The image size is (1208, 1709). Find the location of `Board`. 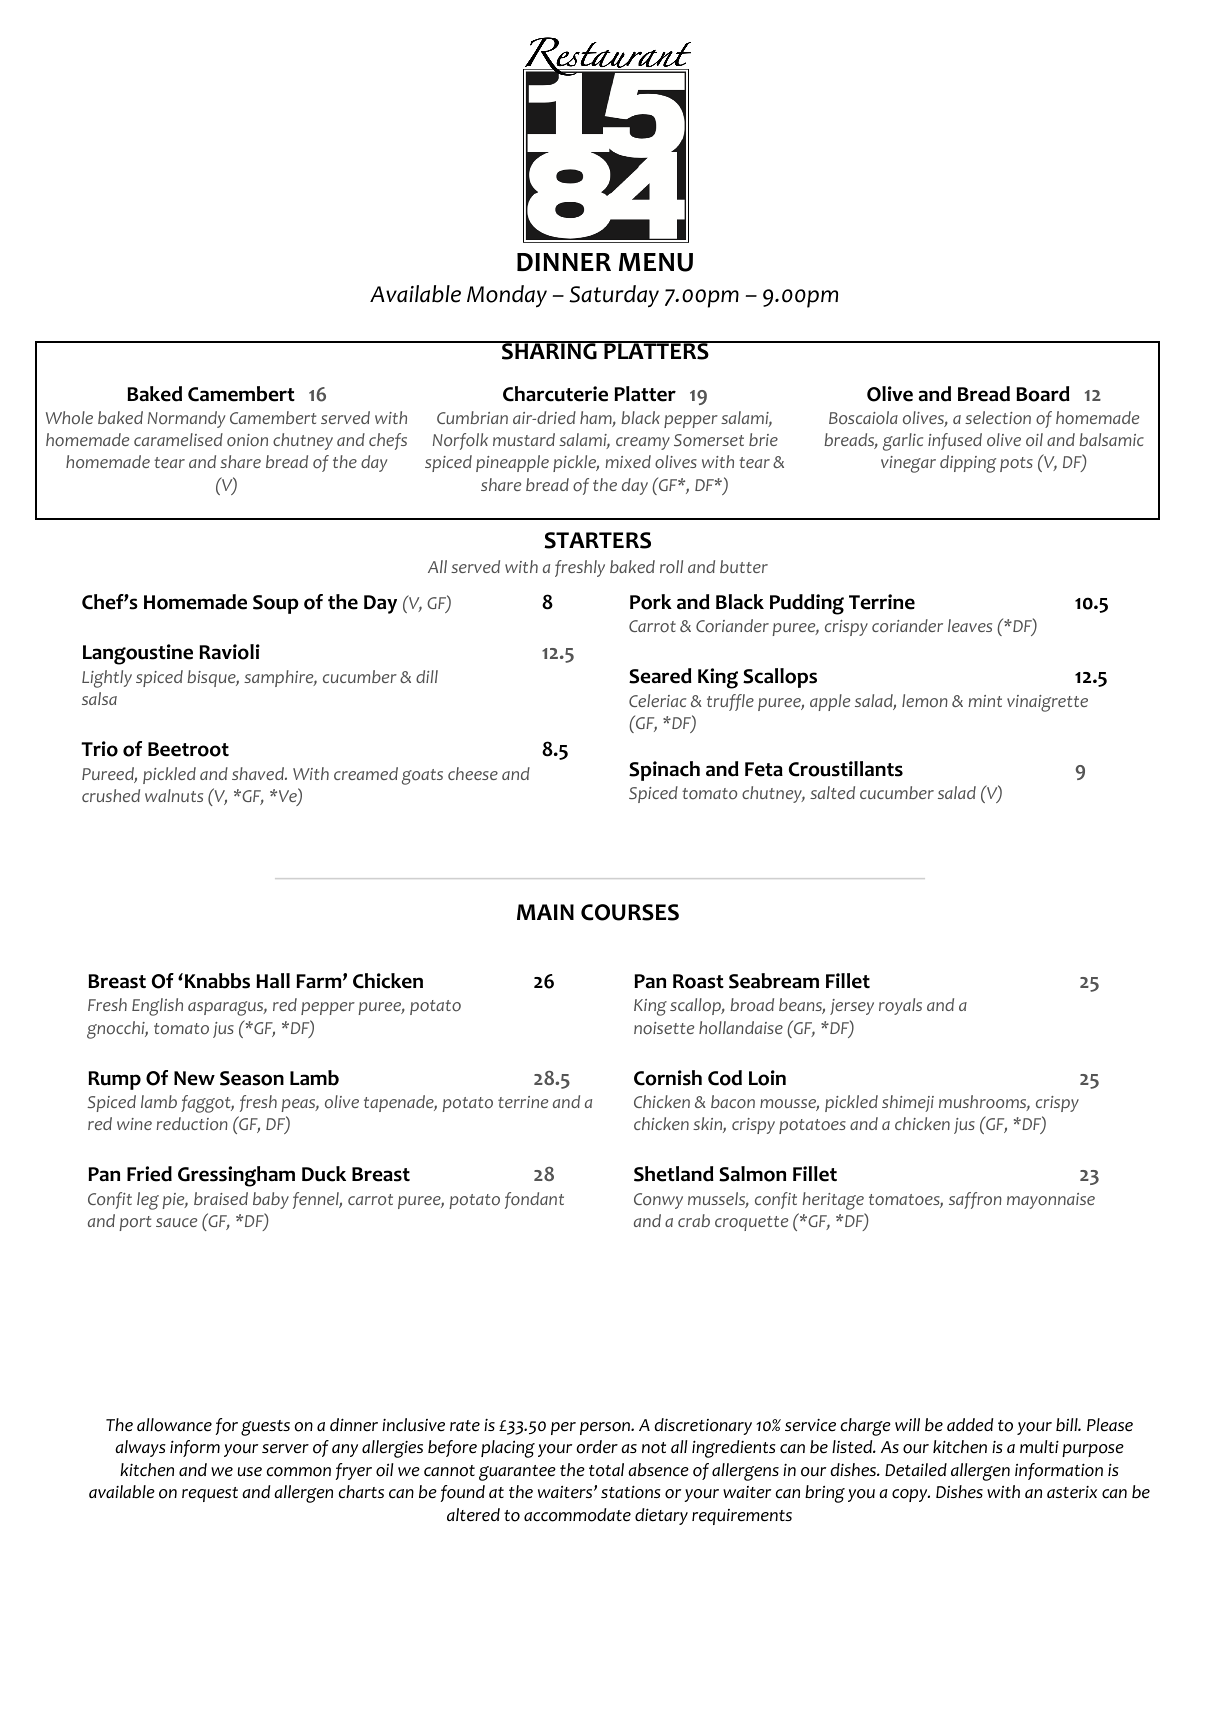

Board is located at coordinates (1043, 394).
